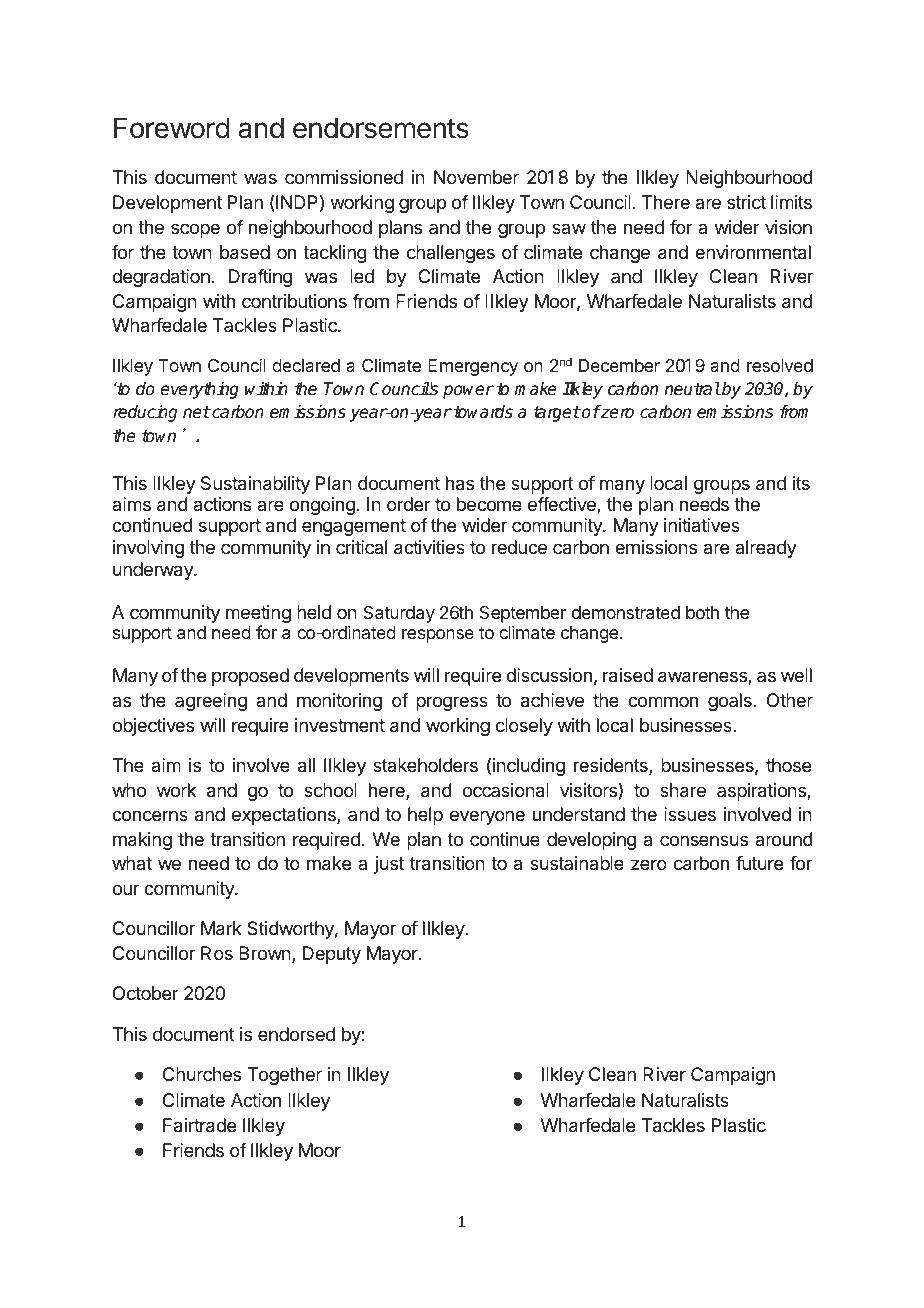  I want to click on Foreword, so click(172, 128).
